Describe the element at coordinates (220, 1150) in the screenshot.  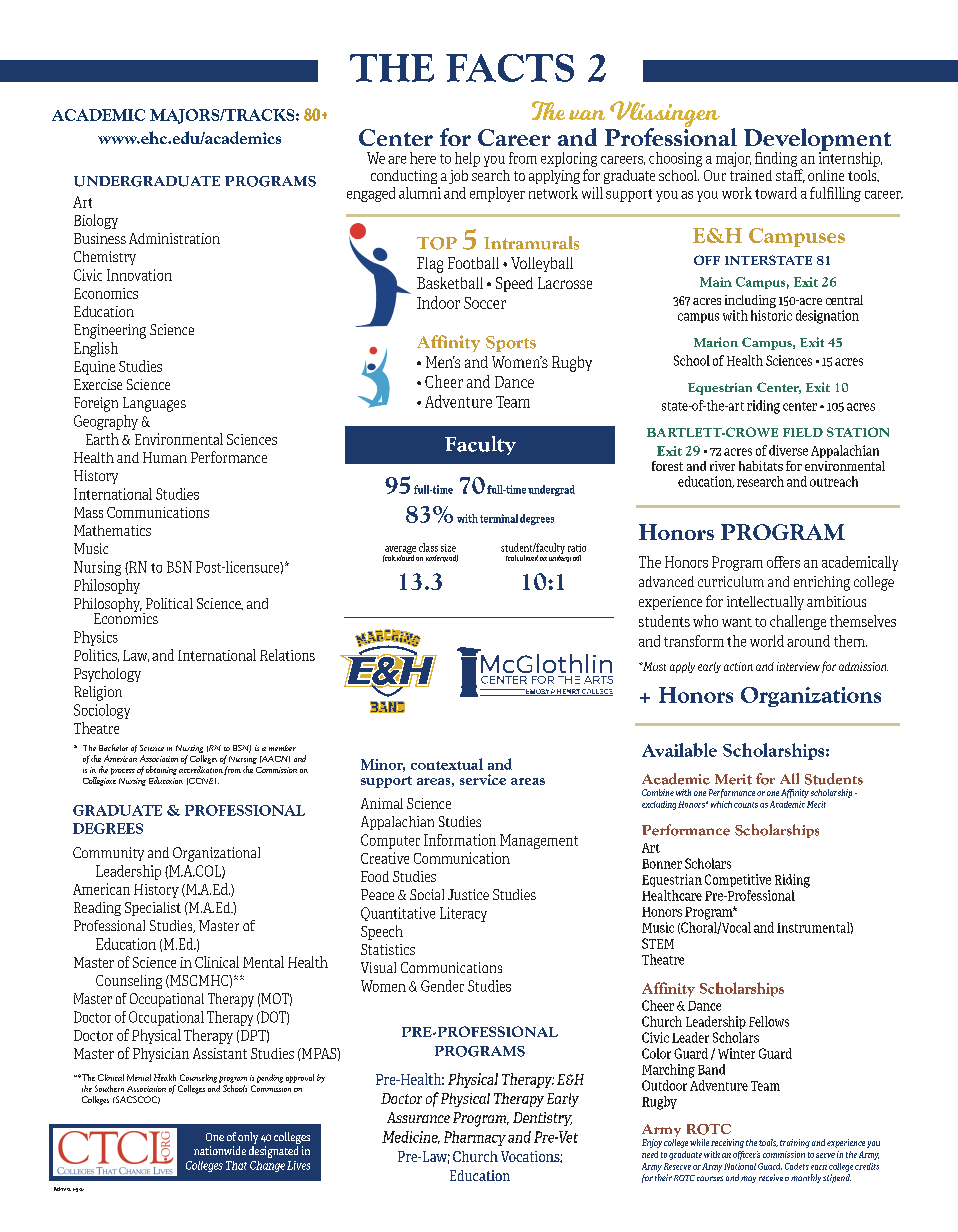
I see `nationwide` at that location.
